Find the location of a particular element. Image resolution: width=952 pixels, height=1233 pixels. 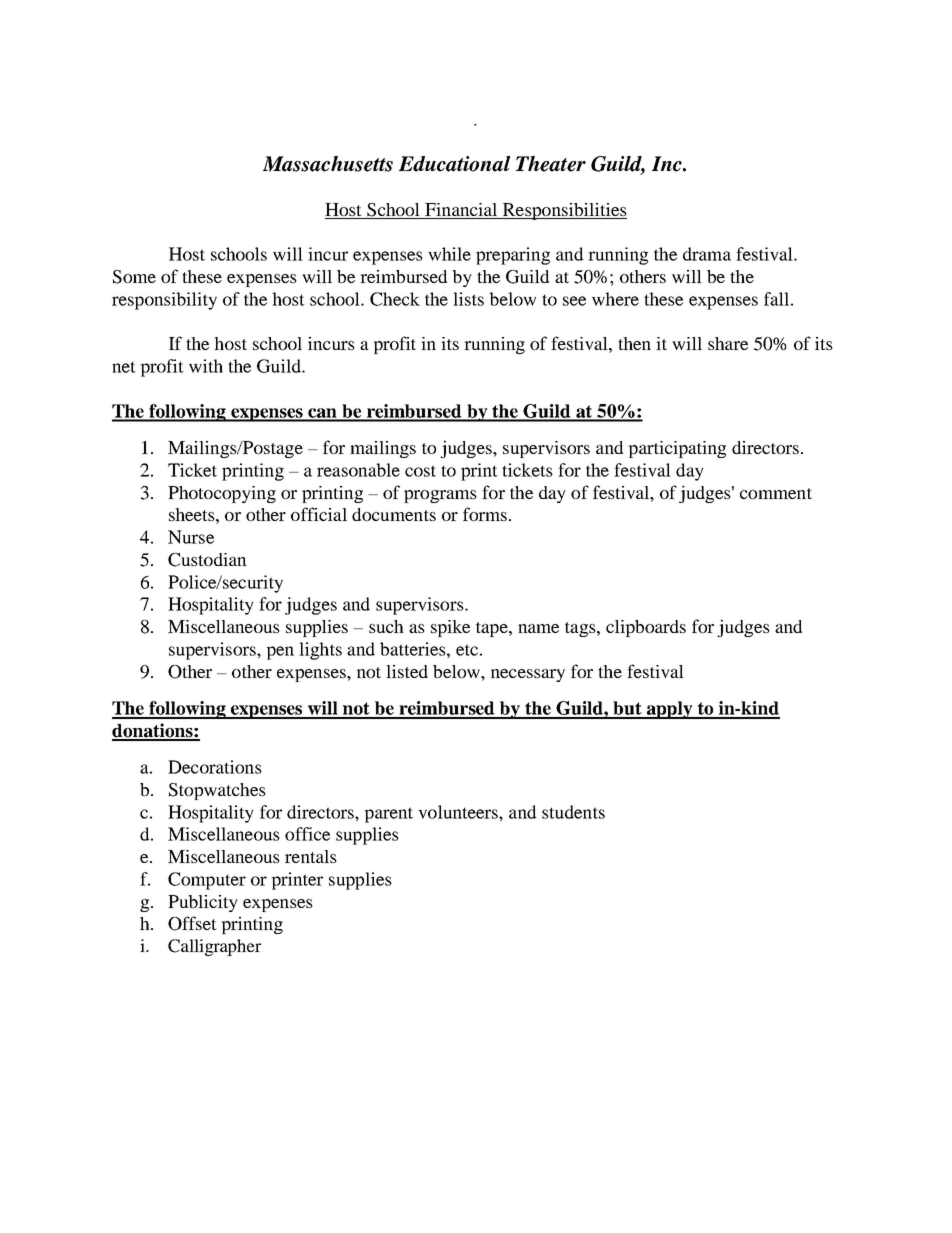

drama is located at coordinates (707, 254).
